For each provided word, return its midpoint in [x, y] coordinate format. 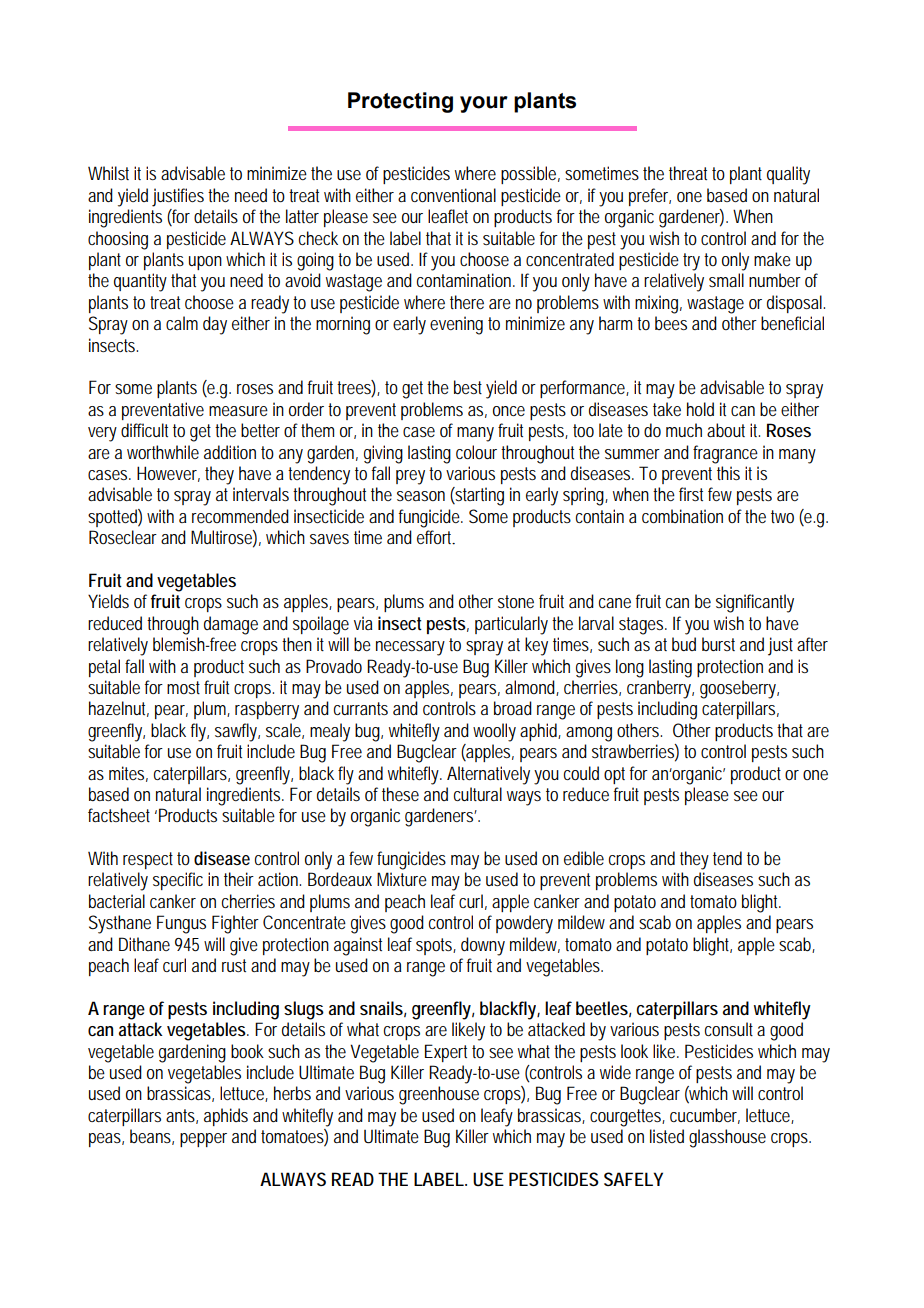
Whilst [108, 173]
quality [788, 175]
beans [152, 1137]
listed [667, 1136]
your [484, 104]
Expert [446, 1053]
